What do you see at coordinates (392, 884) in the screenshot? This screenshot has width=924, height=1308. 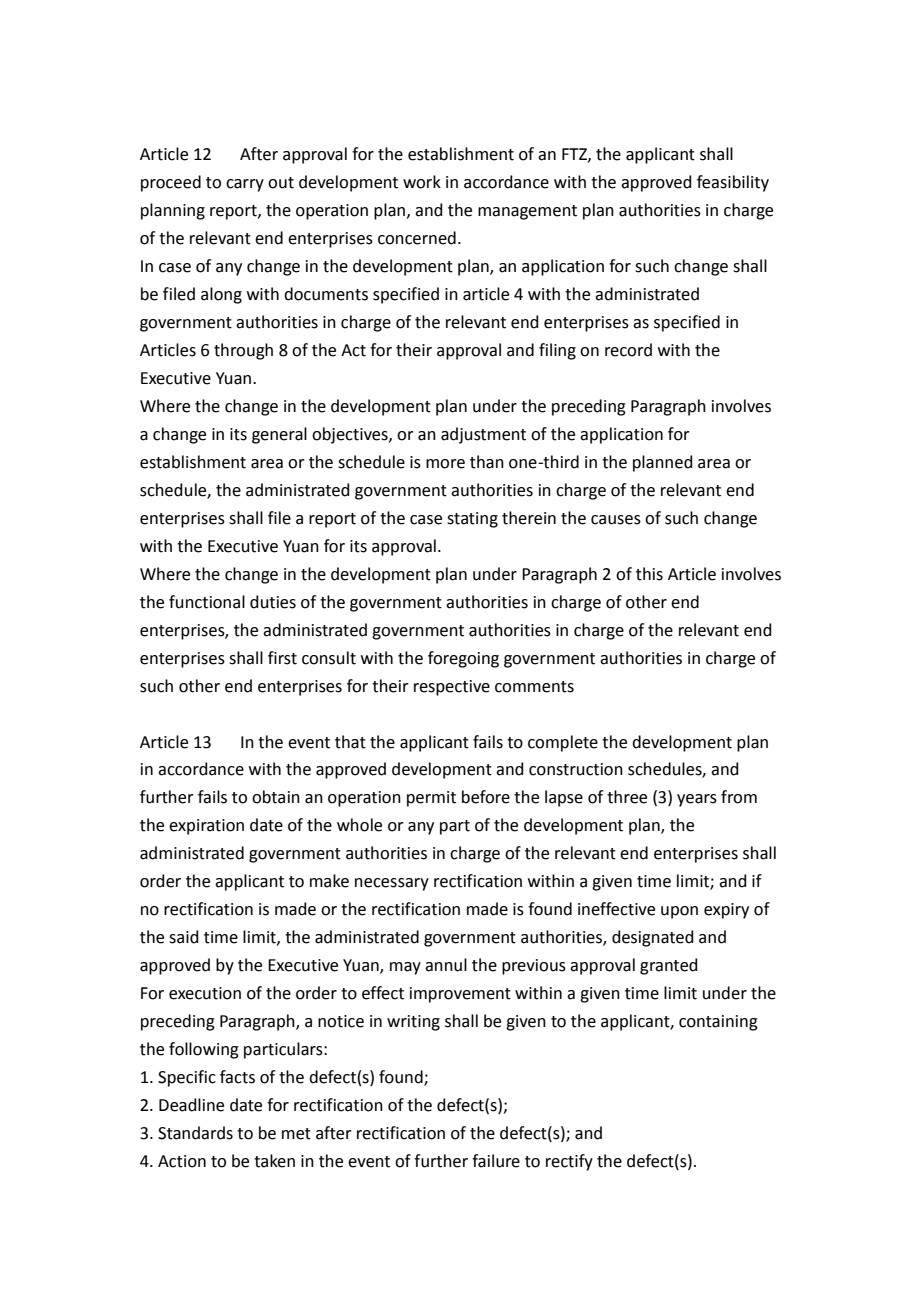 I see `necessary` at bounding box center [392, 884].
